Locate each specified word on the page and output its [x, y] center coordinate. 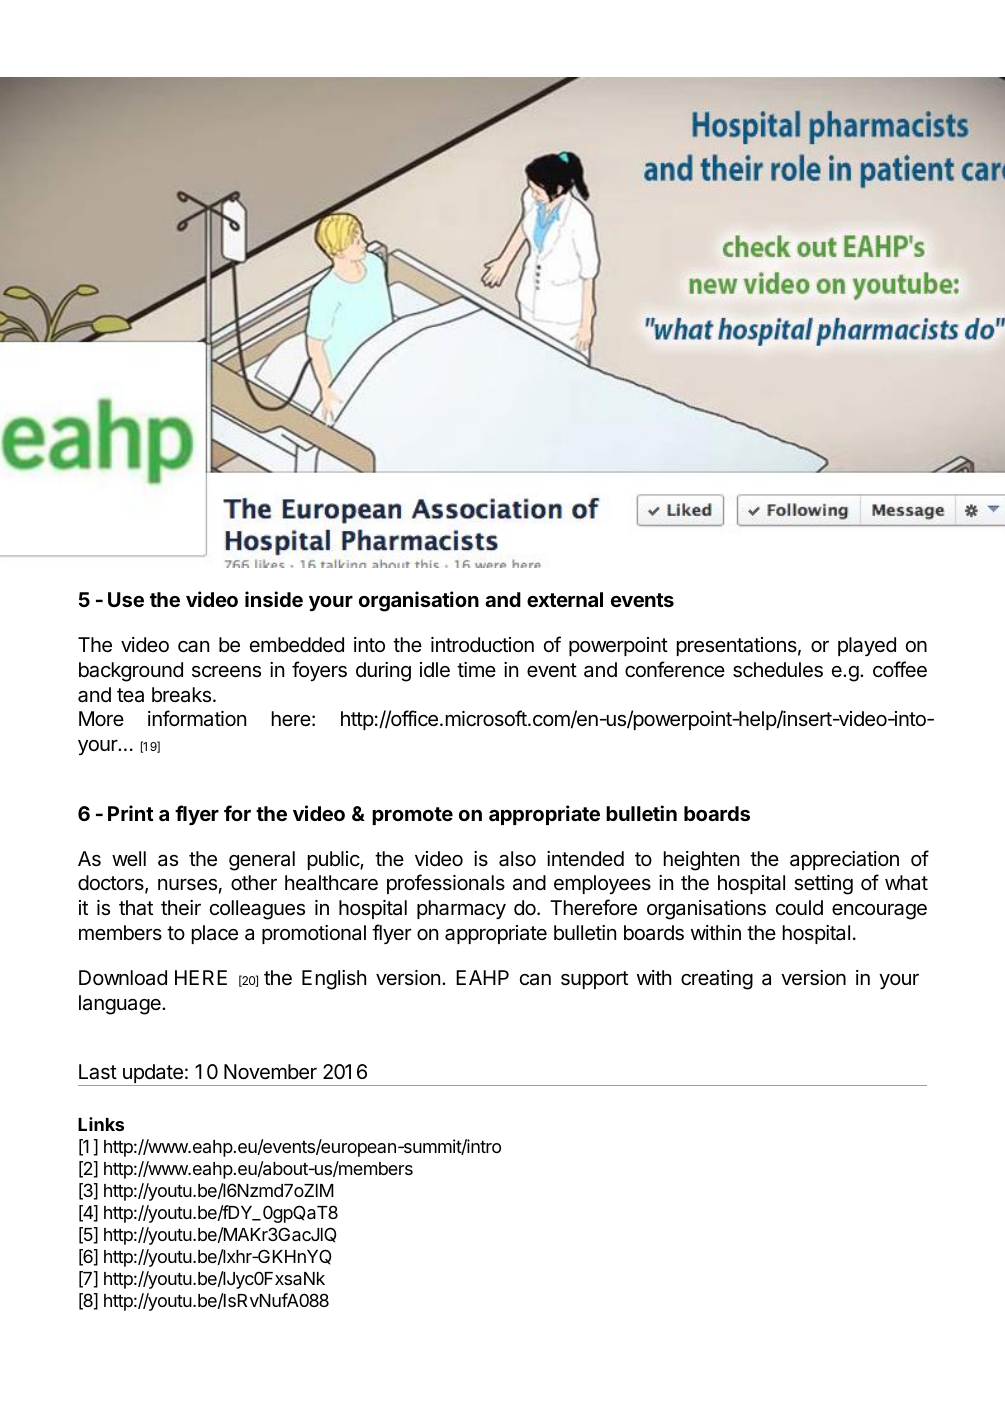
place [215, 934]
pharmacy [461, 909]
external [565, 599]
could [799, 907]
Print [131, 813]
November [270, 1072]
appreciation [844, 860]
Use [126, 599]
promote [412, 816]
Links [101, 1124]
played [867, 646]
